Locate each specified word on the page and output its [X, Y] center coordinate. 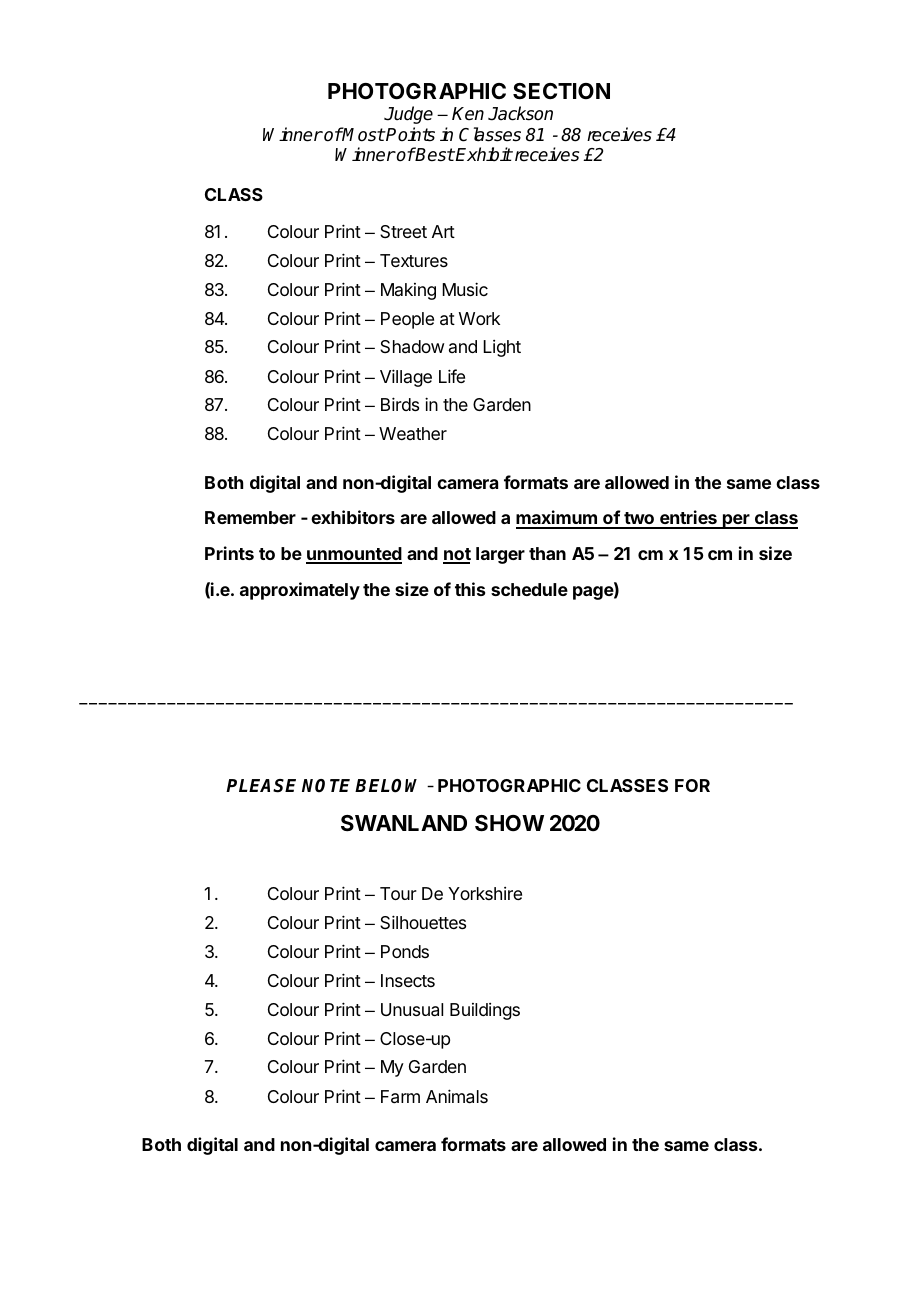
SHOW [509, 823]
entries [688, 519]
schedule [529, 589]
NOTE [326, 786]
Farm [400, 1097]
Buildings [485, 1011]
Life [452, 376]
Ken [468, 114]
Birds [400, 404]
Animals [457, 1096]
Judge [408, 115]
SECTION [561, 91]
